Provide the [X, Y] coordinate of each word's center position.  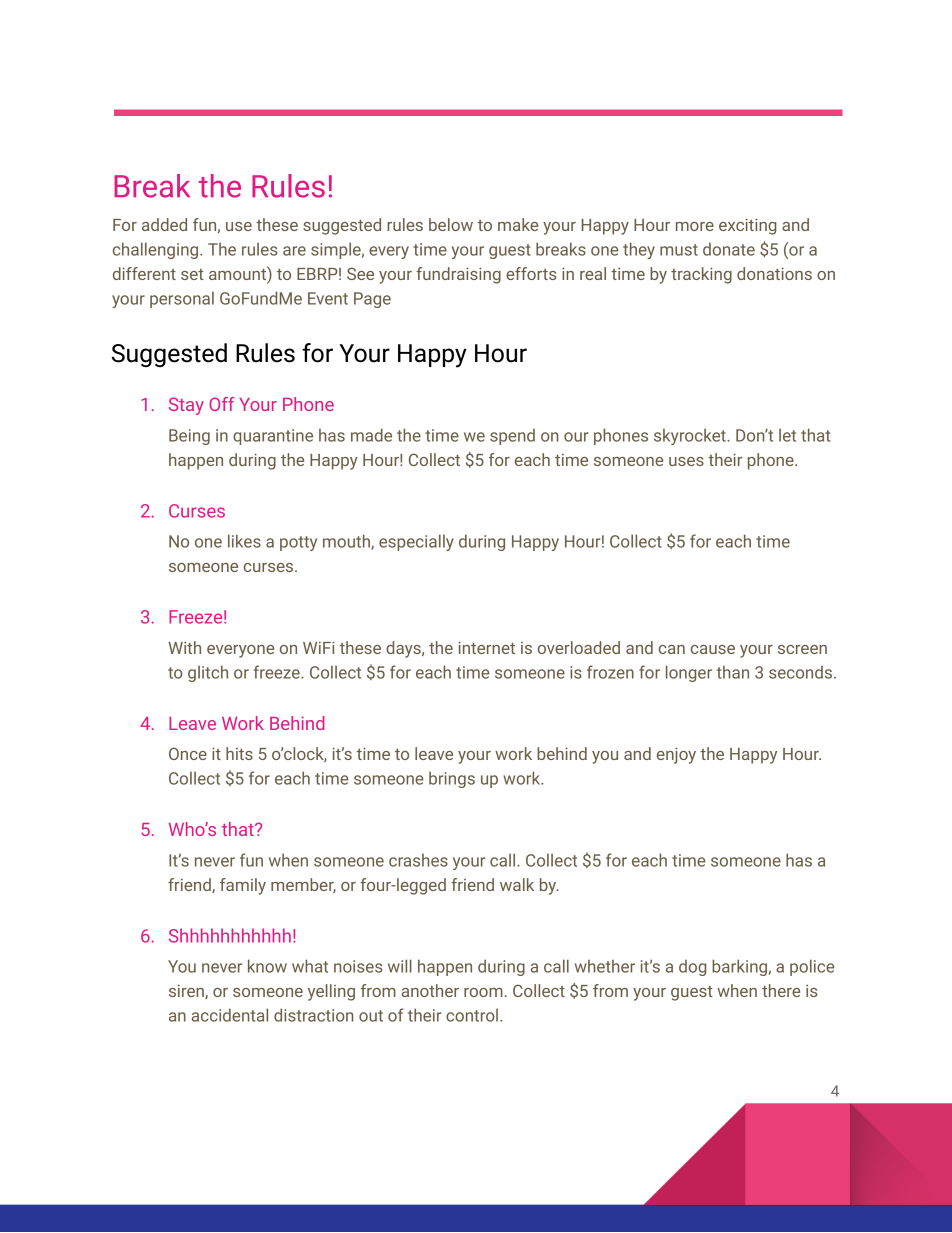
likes [244, 541]
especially [416, 542]
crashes [418, 860]
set [192, 274]
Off [221, 404]
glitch [208, 673]
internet [486, 647]
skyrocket [691, 436]
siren [187, 992]
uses [686, 461]
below [451, 224]
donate [729, 249]
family [243, 886]
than [732, 672]
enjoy [676, 755]
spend [512, 437]
